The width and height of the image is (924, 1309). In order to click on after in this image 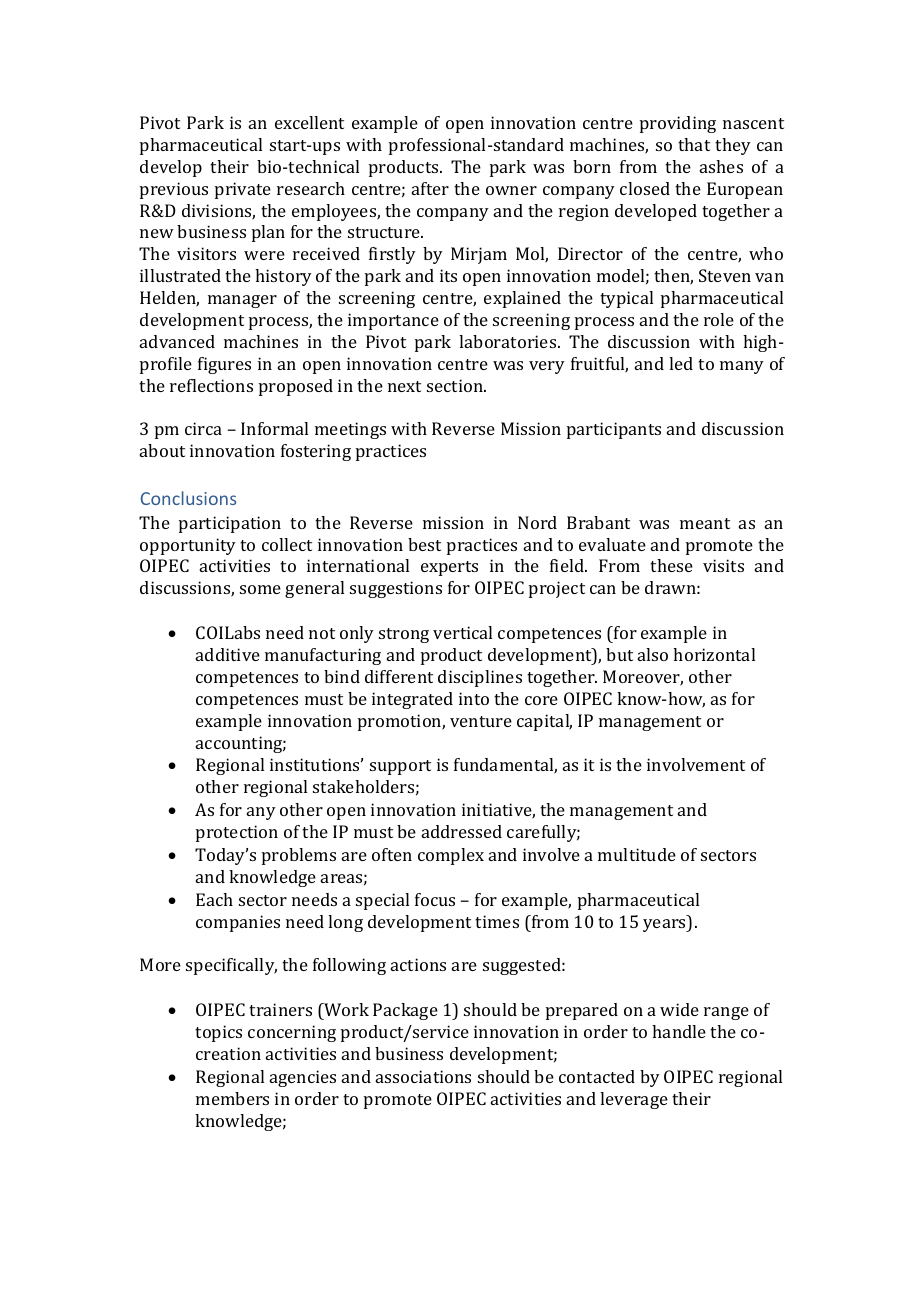, I will do `click(430, 188)`.
